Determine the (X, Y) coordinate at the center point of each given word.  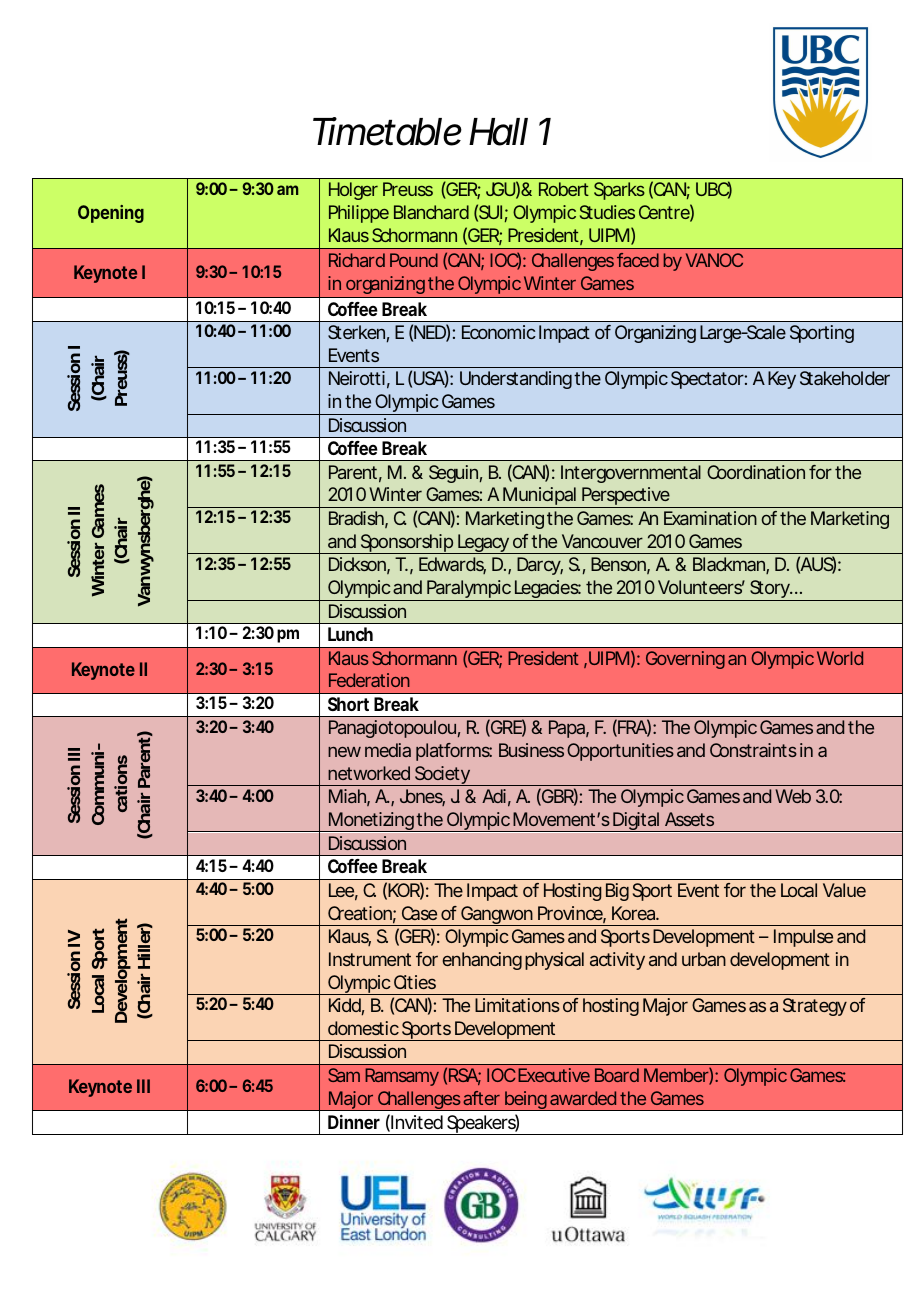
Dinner (354, 1122)
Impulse (803, 938)
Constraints (753, 750)
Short (348, 704)
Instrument (370, 959)
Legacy (483, 544)
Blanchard (431, 212)
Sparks (619, 191)
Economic (499, 332)
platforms (454, 752)
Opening (111, 214)
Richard (357, 260)
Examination (710, 518)
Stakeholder (845, 378)
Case (419, 913)
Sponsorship (406, 544)
